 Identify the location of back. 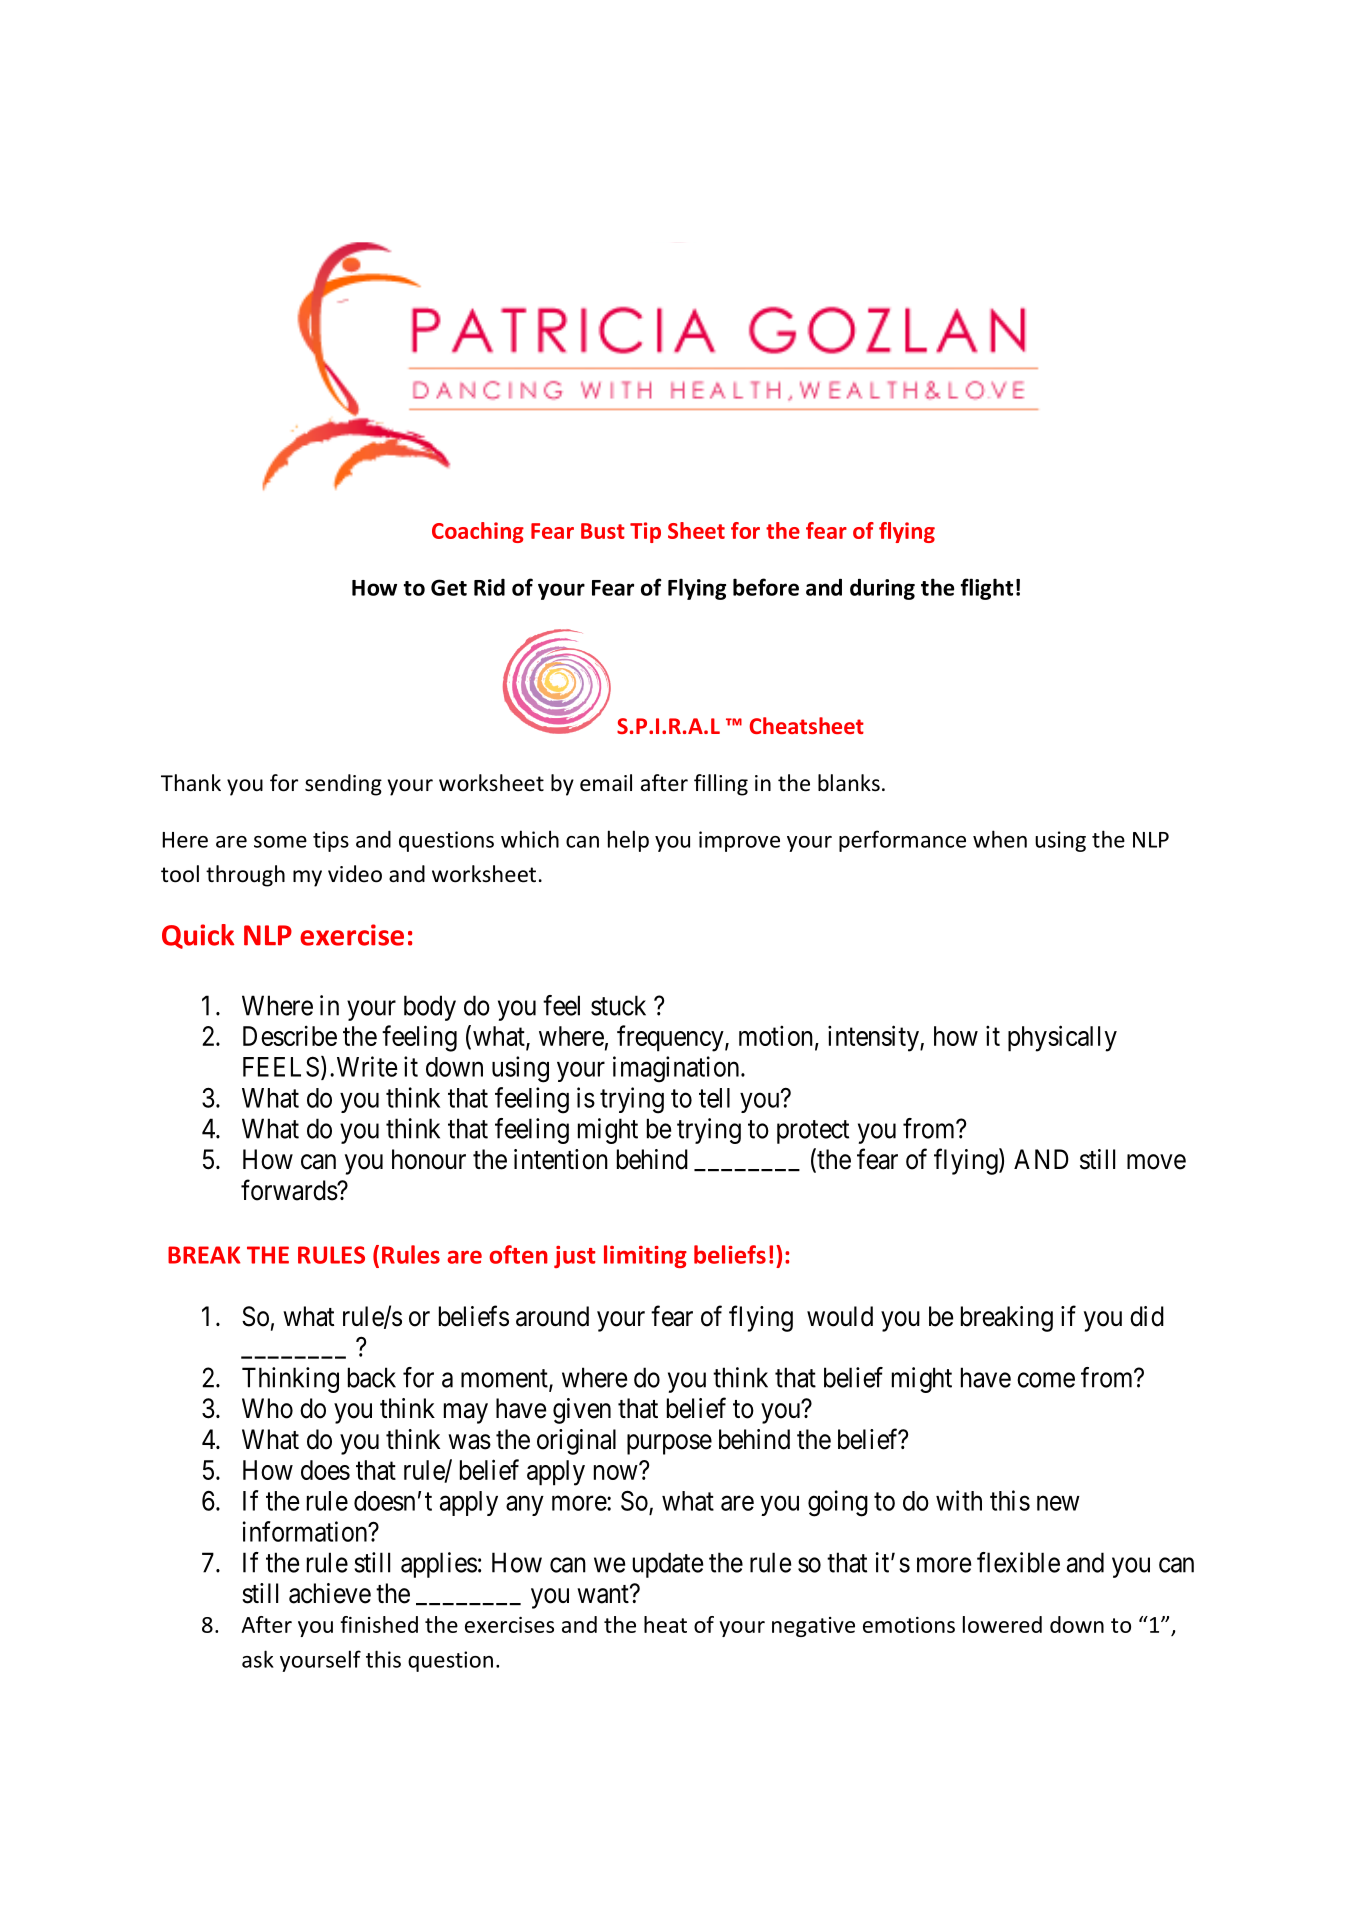
(372, 1377).
